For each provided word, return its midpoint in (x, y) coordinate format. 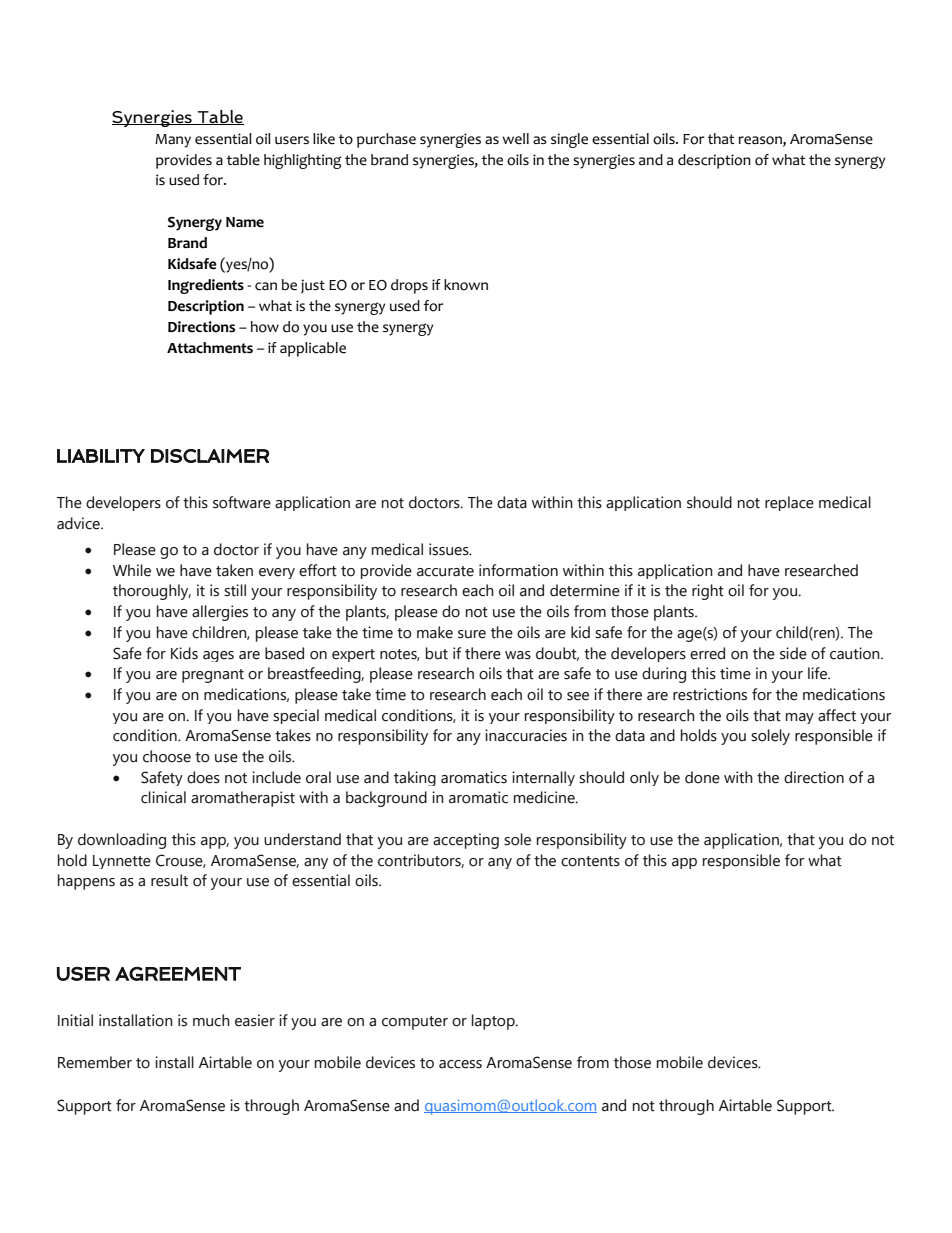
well (515, 139)
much (211, 1020)
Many (173, 141)
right (708, 592)
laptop (494, 1022)
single (569, 140)
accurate (445, 571)
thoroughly (152, 592)
